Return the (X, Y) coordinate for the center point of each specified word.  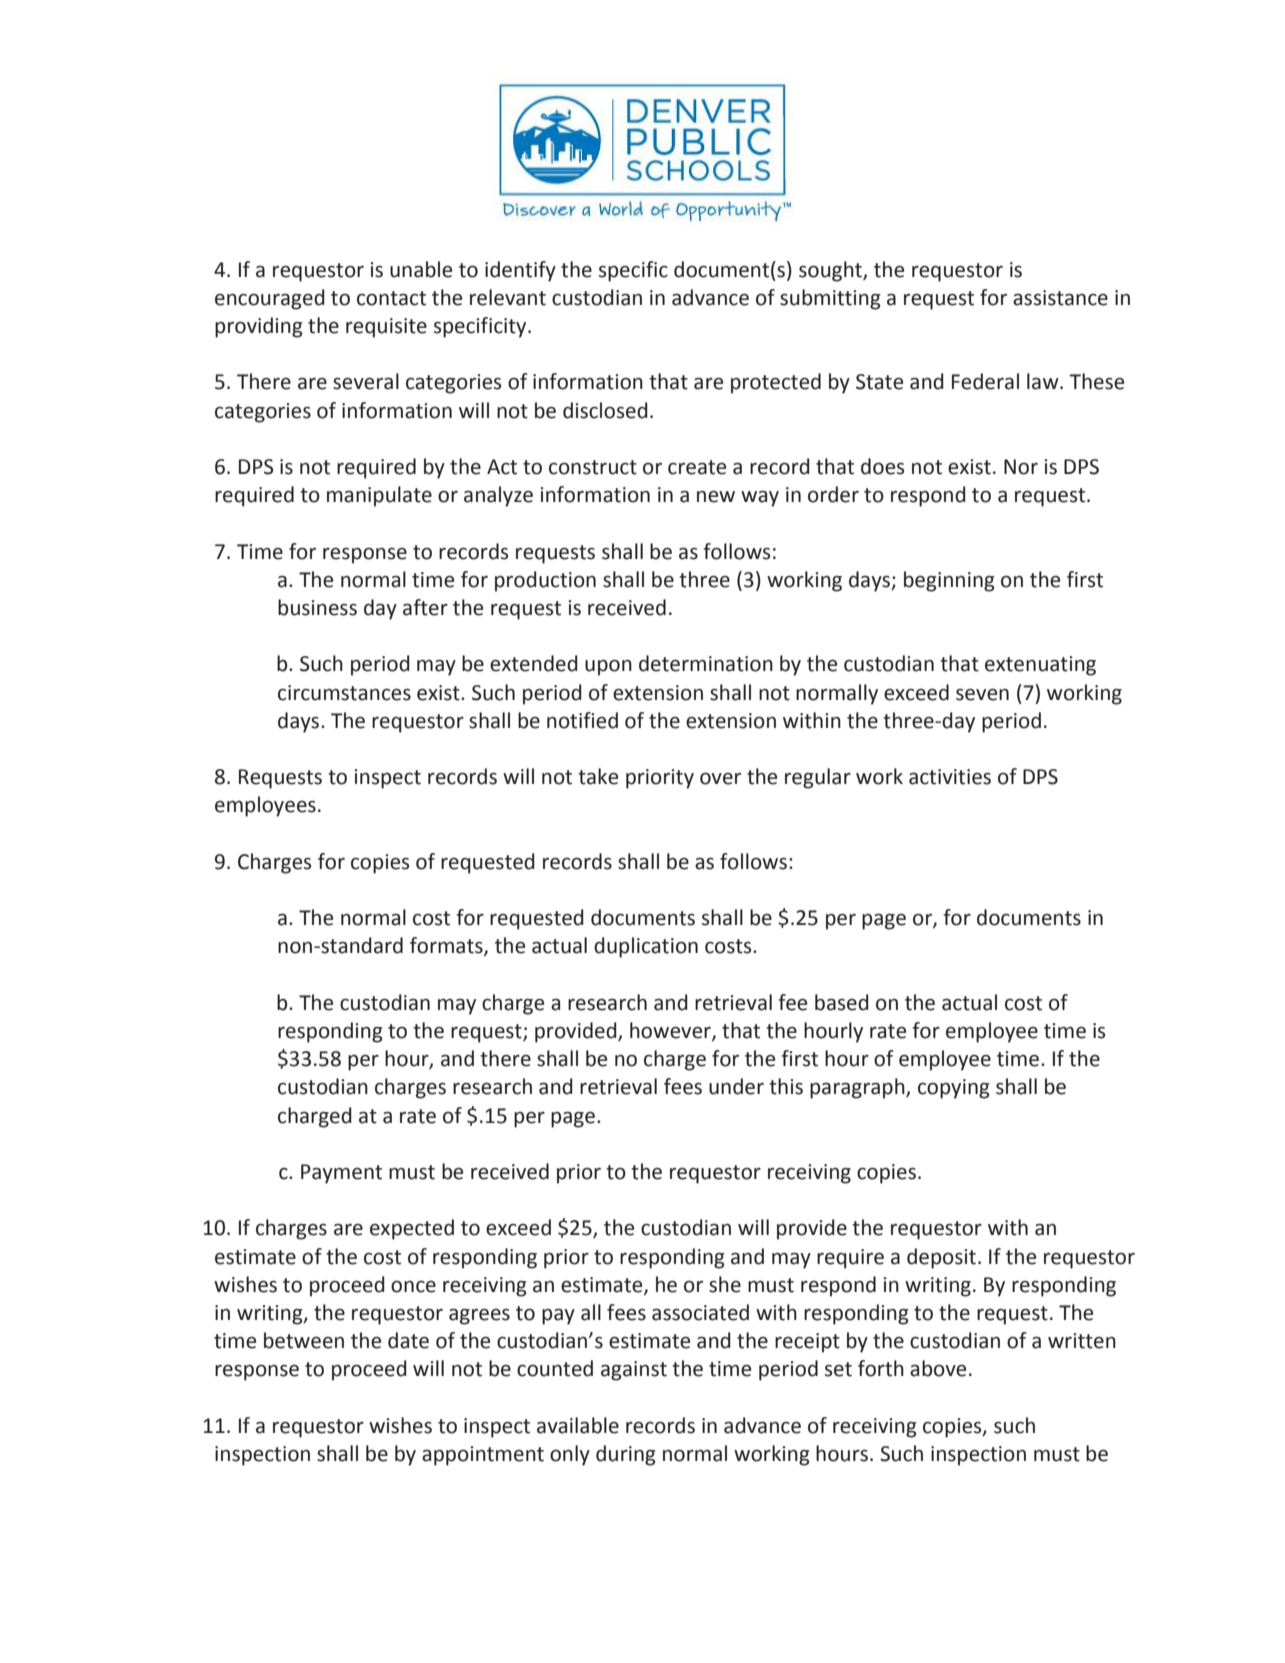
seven (982, 694)
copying (954, 1089)
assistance (1060, 298)
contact (391, 298)
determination (706, 663)
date (408, 1340)
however (671, 1031)
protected (776, 383)
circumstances (344, 693)
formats (447, 946)
